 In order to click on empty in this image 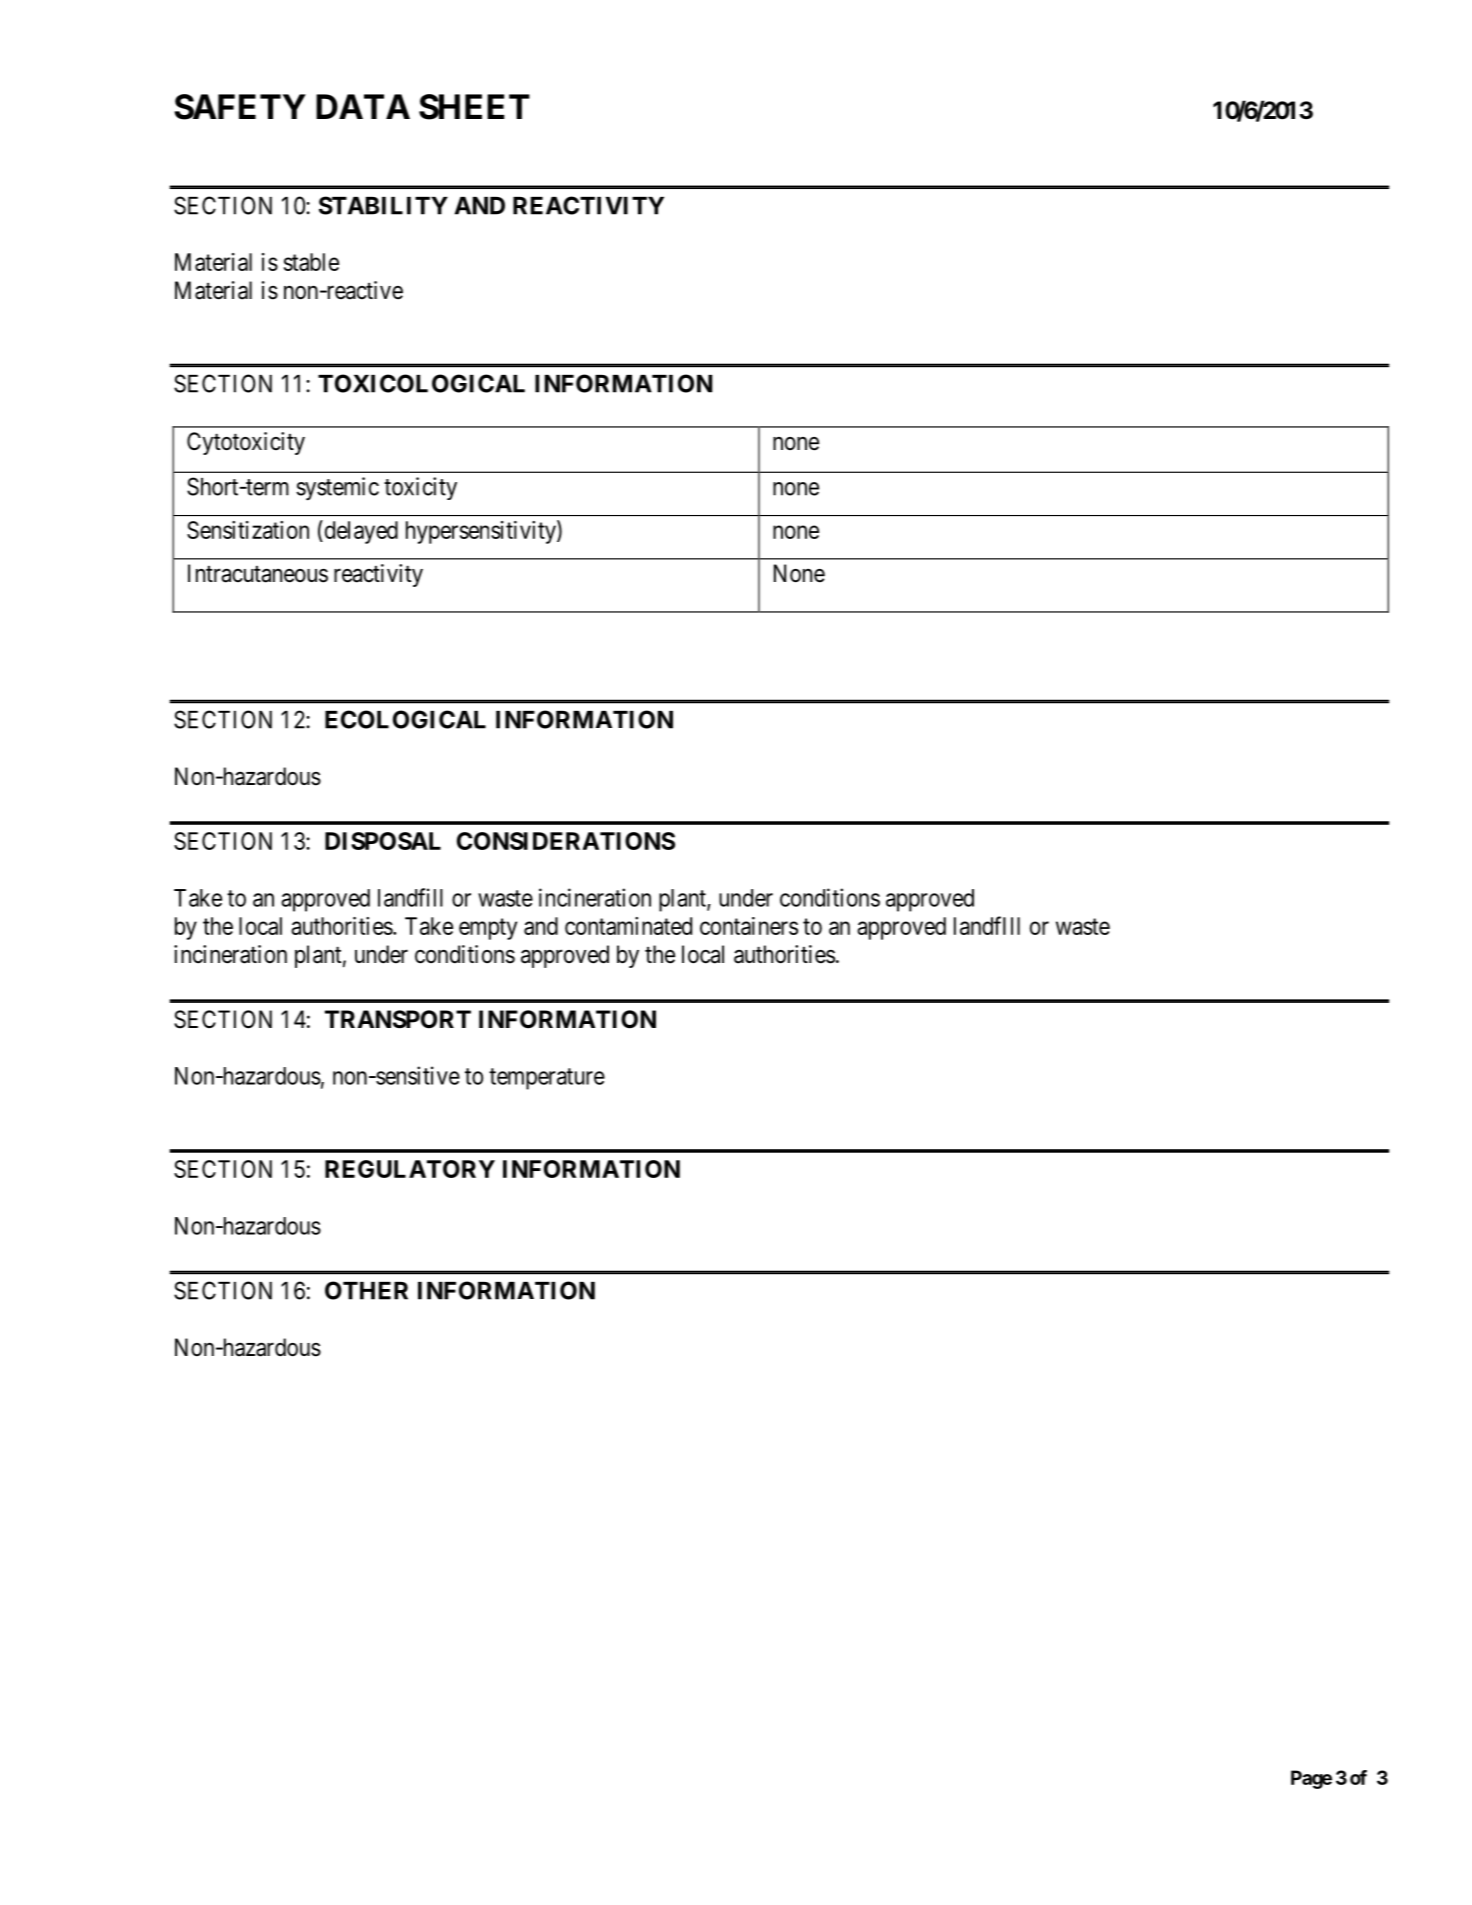, I will do `click(488, 929)`.
